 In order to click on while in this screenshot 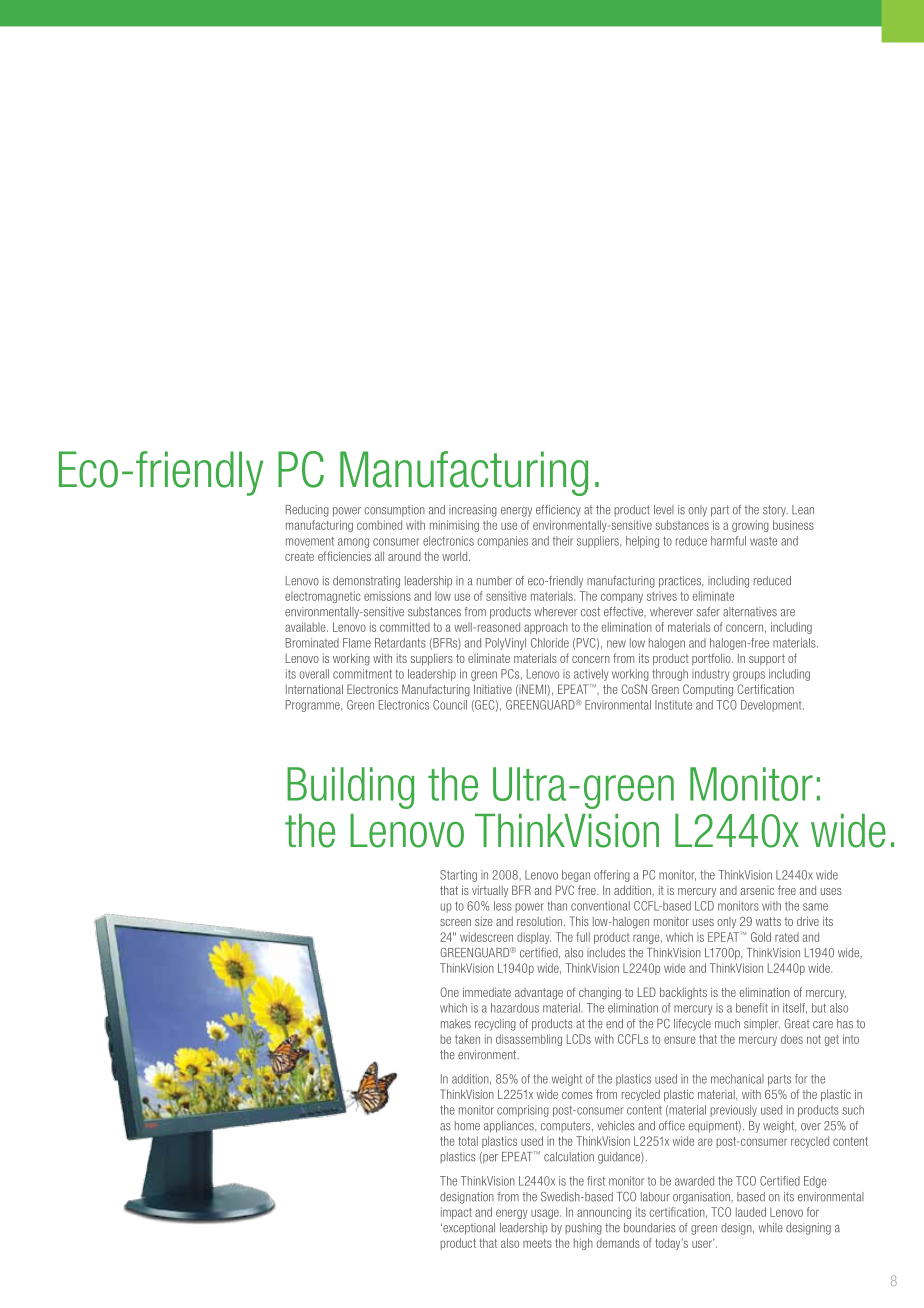, I will do `click(771, 1228)`.
